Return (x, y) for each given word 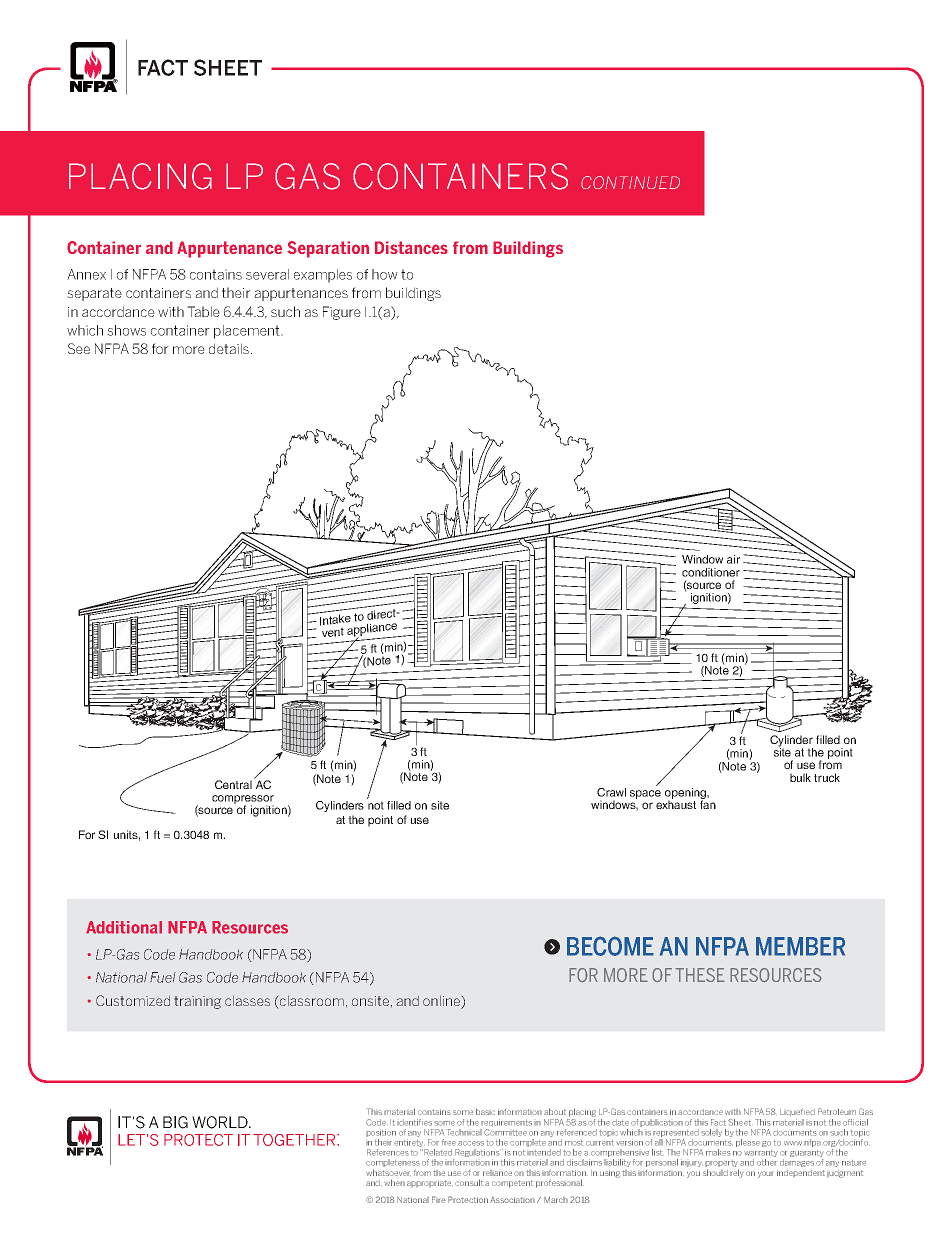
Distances (411, 247)
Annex (86, 274)
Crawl (611, 792)
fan (708, 803)
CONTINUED (630, 182)
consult (469, 1182)
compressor (243, 800)
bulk (800, 777)
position (381, 1134)
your (766, 1174)
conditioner (711, 572)
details (229, 348)
